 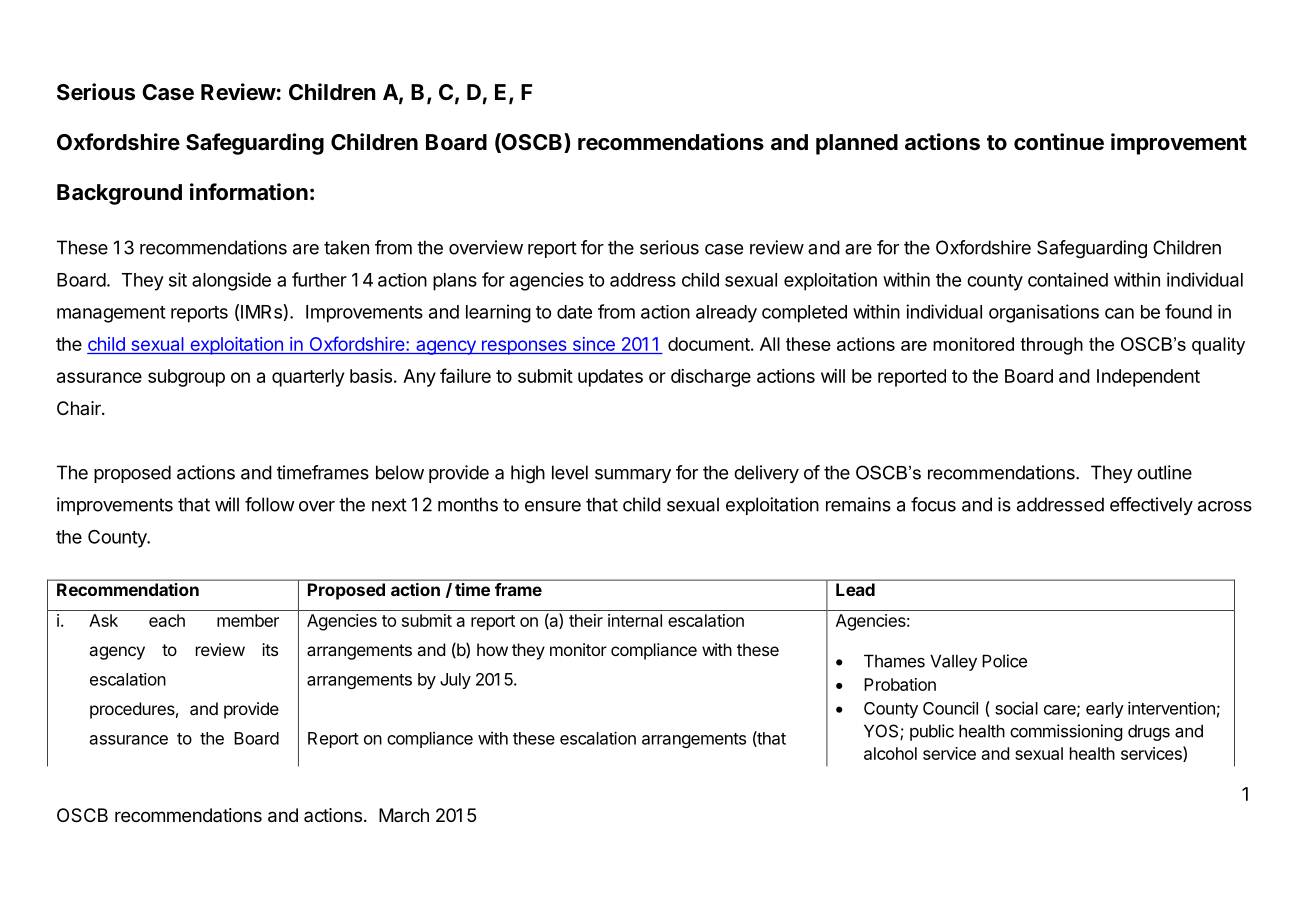 I want to click on alcohol, so click(x=890, y=753).
